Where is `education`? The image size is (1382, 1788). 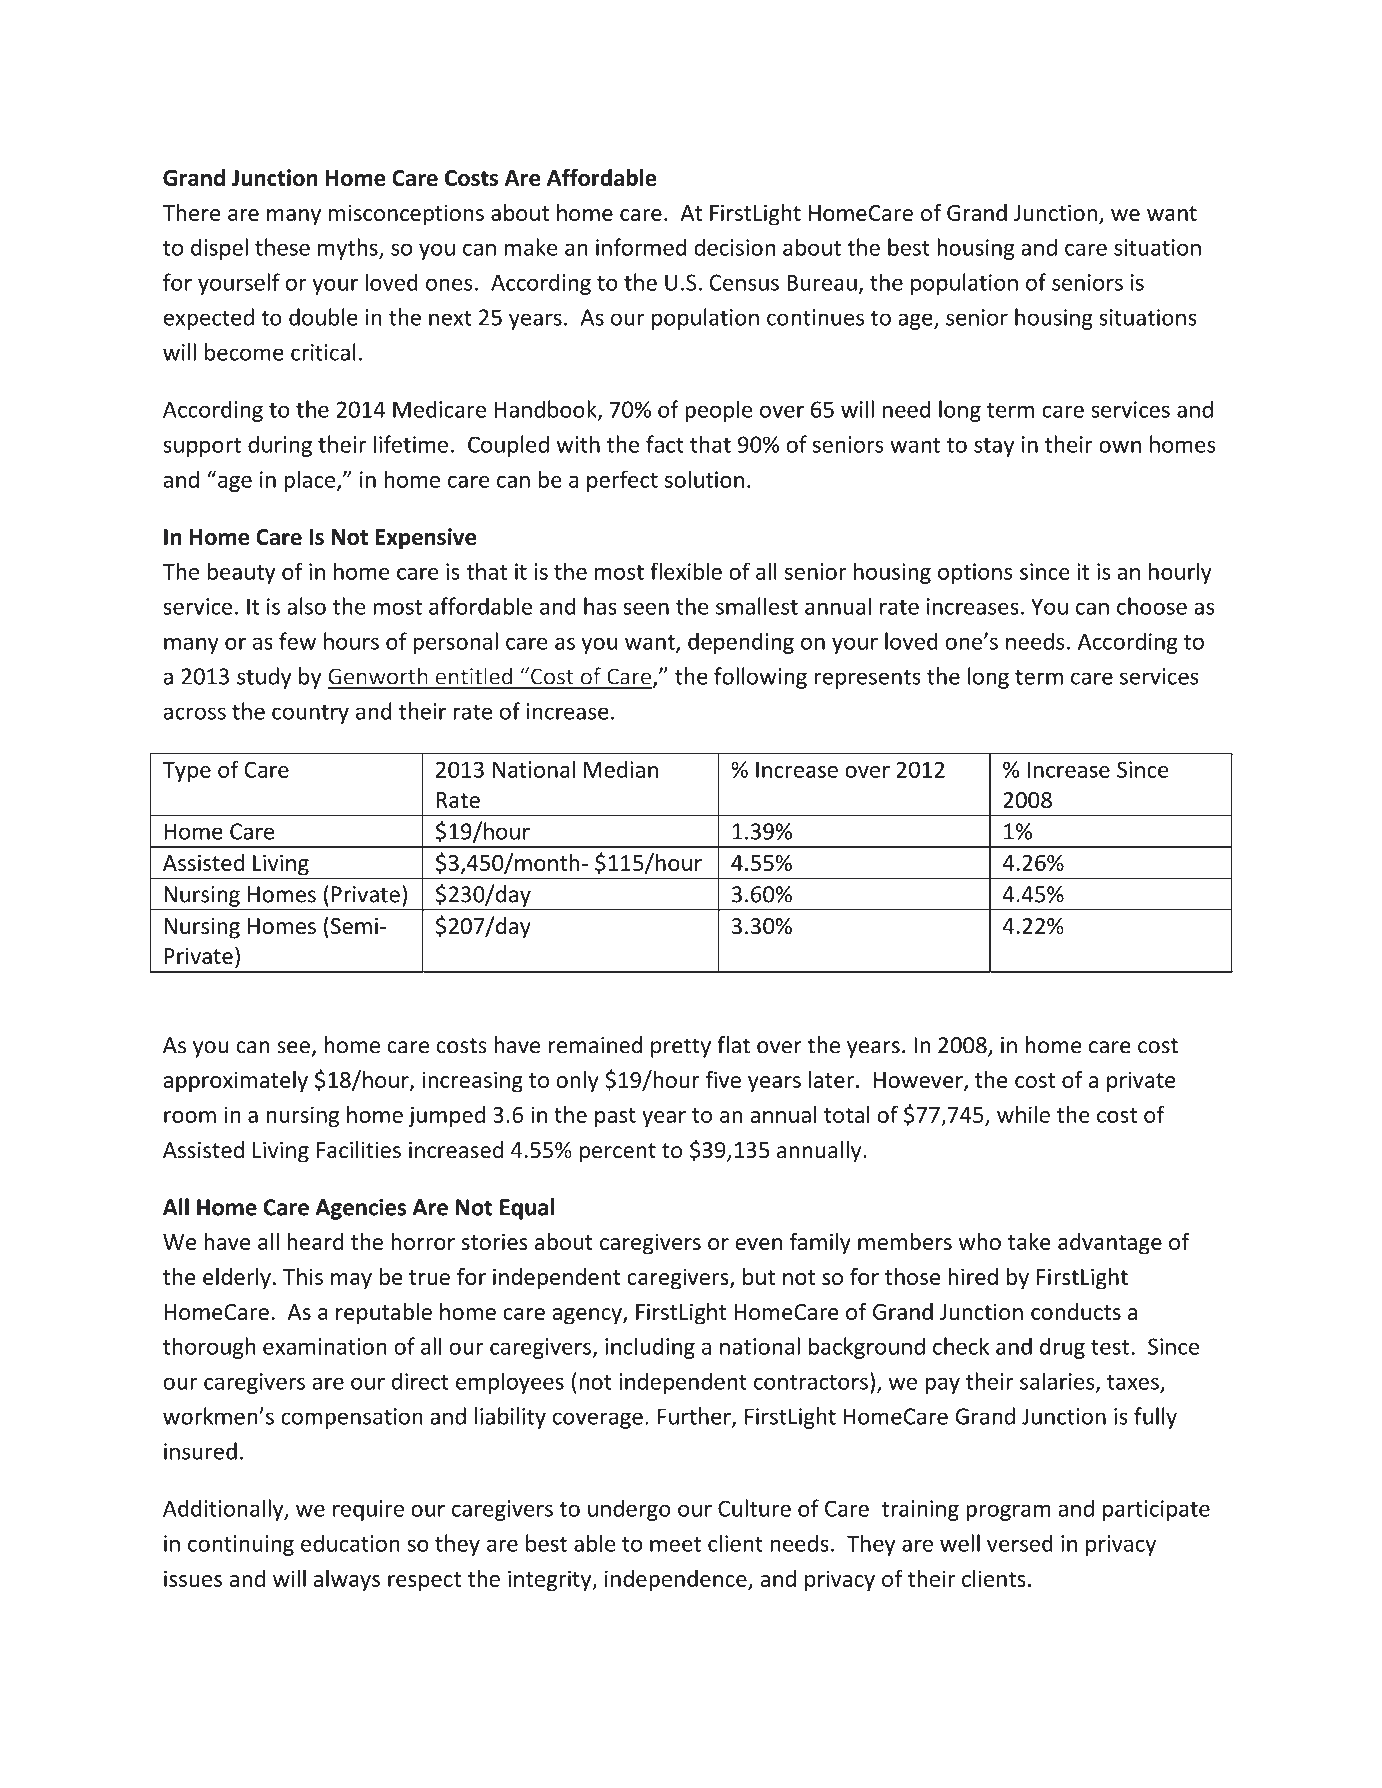
education is located at coordinates (350, 1543).
